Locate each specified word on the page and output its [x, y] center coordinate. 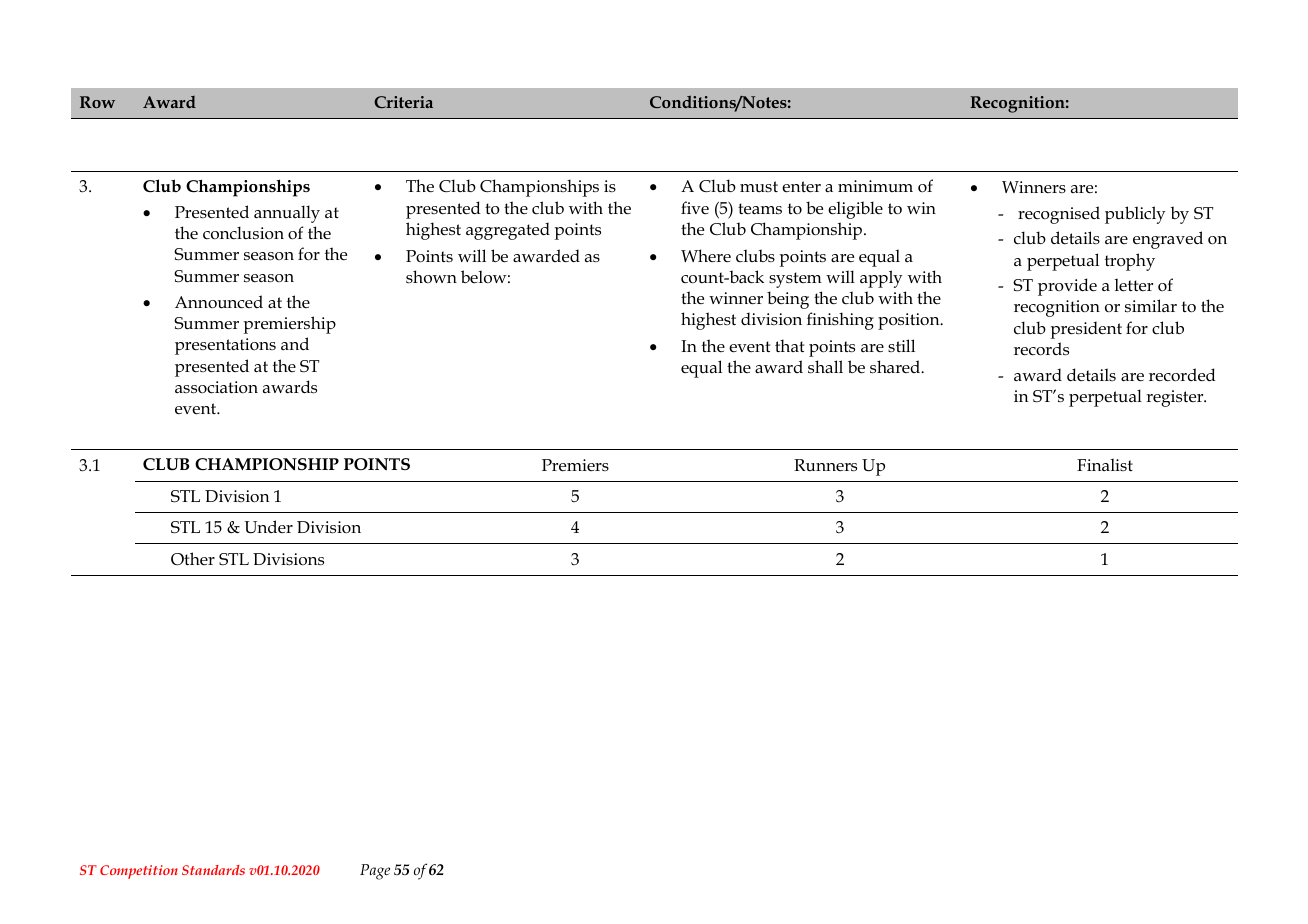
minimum [875, 186]
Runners [825, 465]
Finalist [1105, 464]
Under [268, 527]
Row [97, 102]
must [759, 186]
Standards [213, 870]
